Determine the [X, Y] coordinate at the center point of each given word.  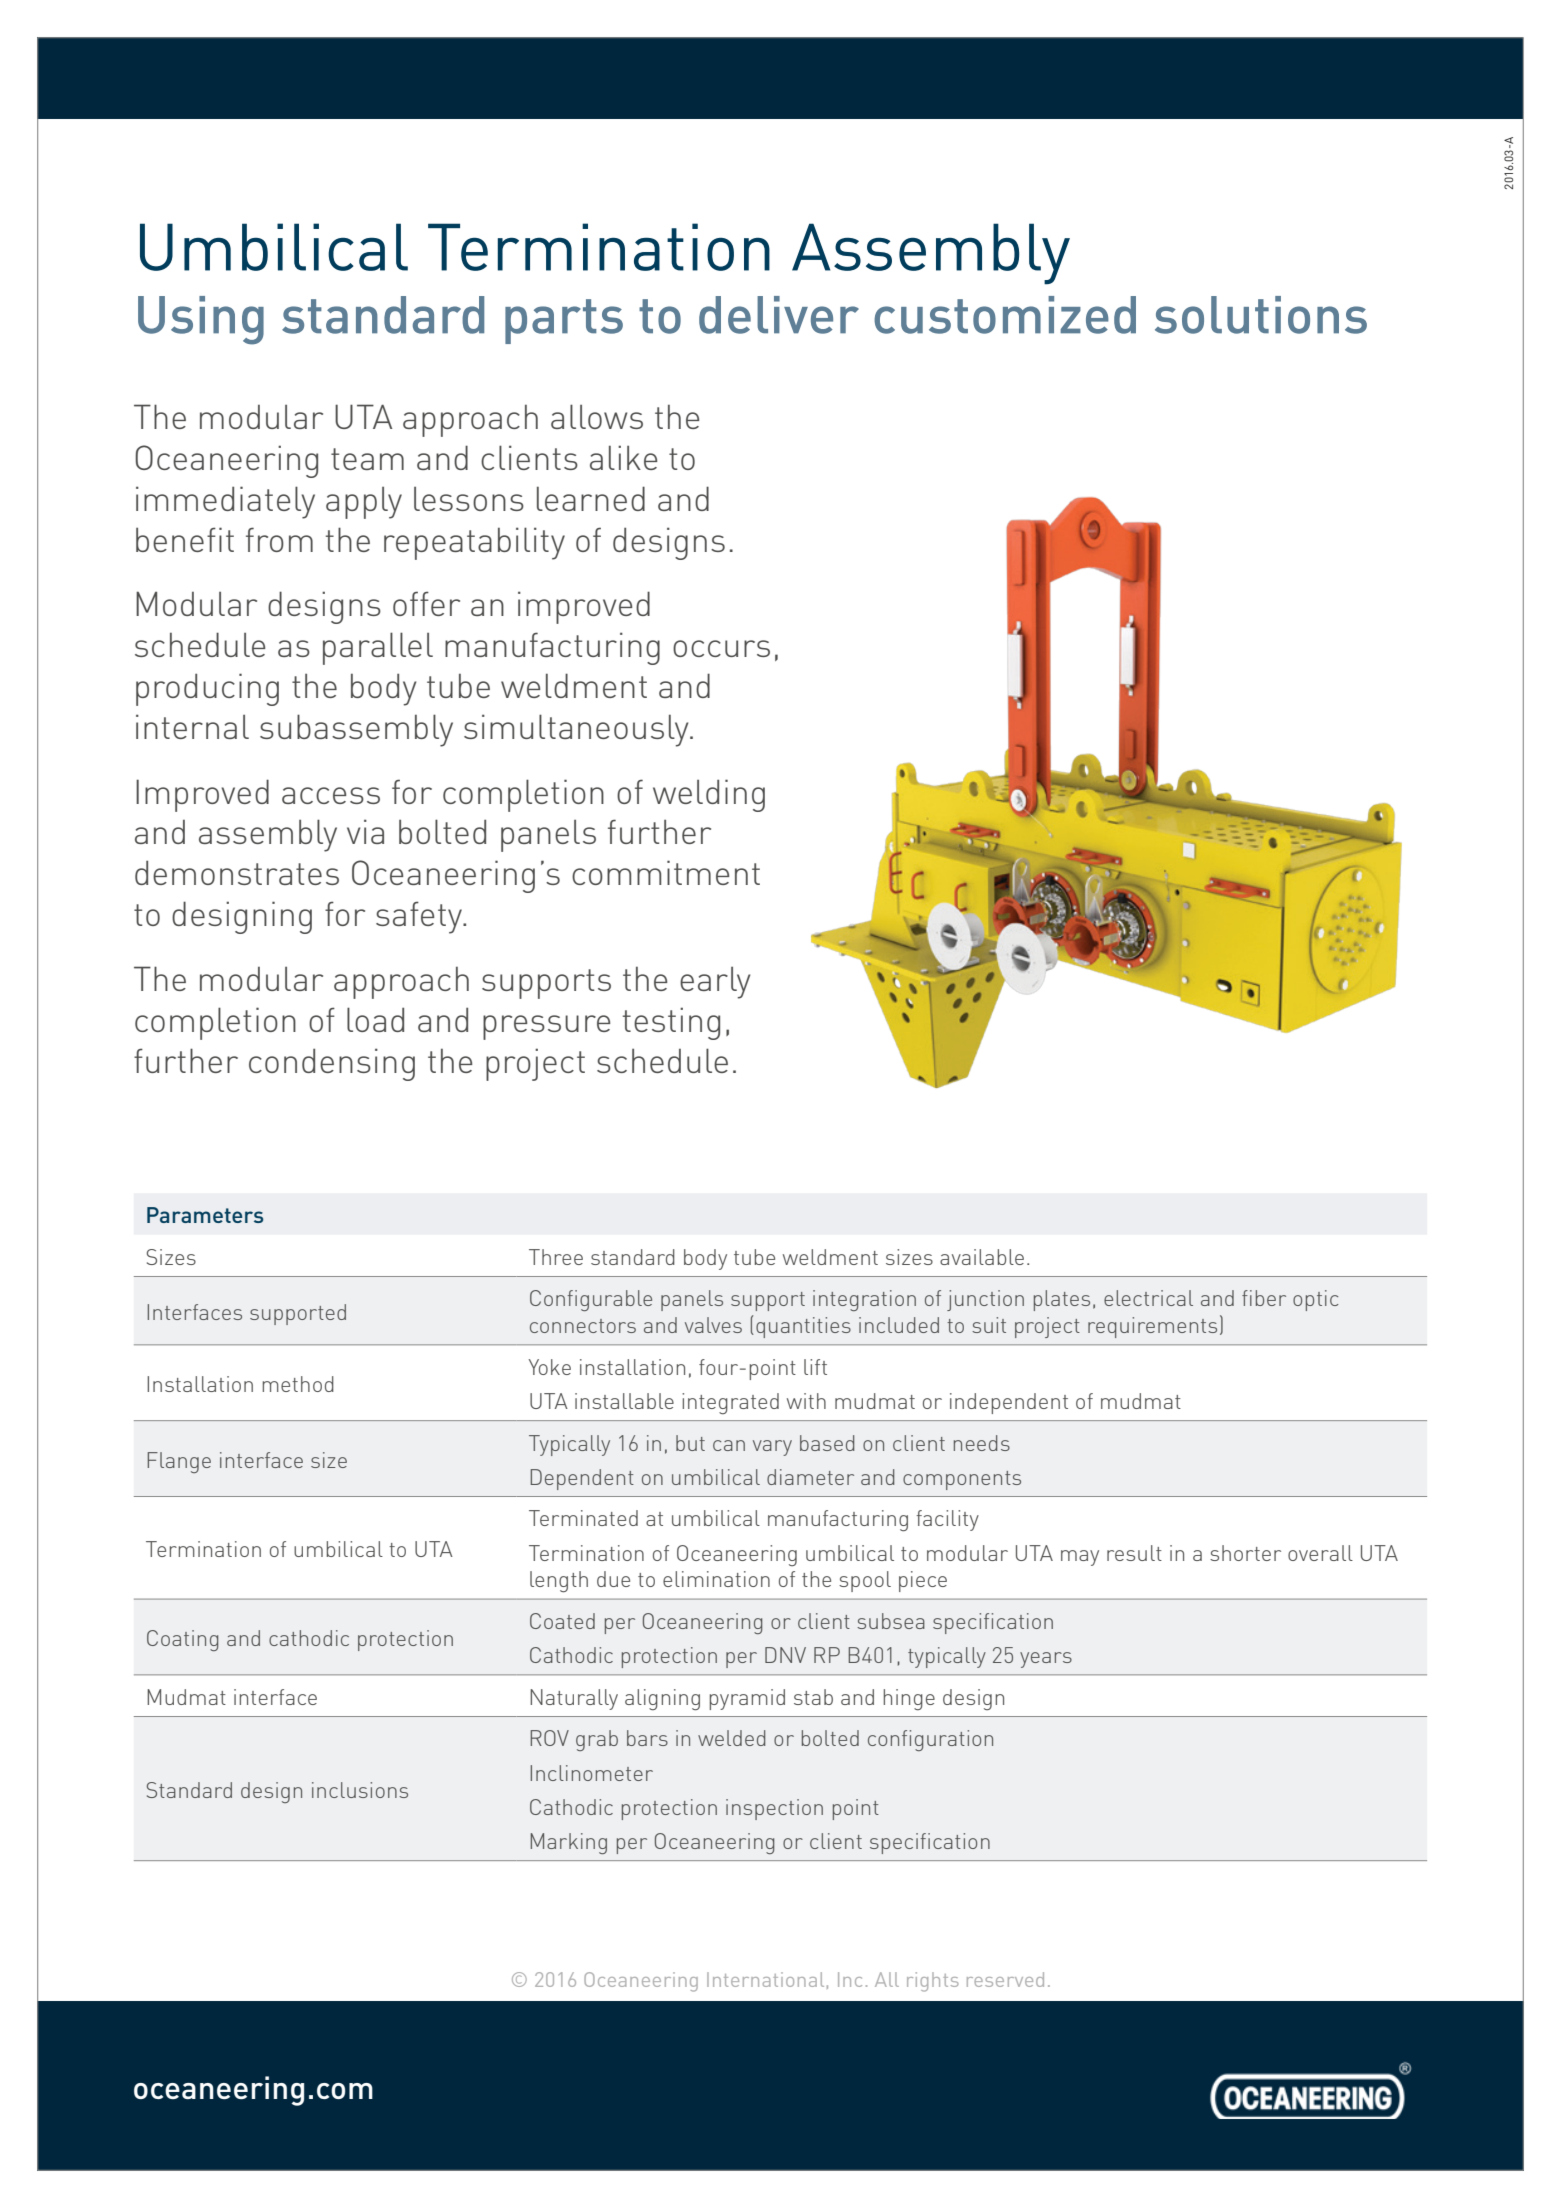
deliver [779, 315]
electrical [1148, 1298]
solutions [1261, 315]
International [765, 1979]
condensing [332, 1064]
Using [201, 320]
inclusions [360, 1790]
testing [671, 1023]
